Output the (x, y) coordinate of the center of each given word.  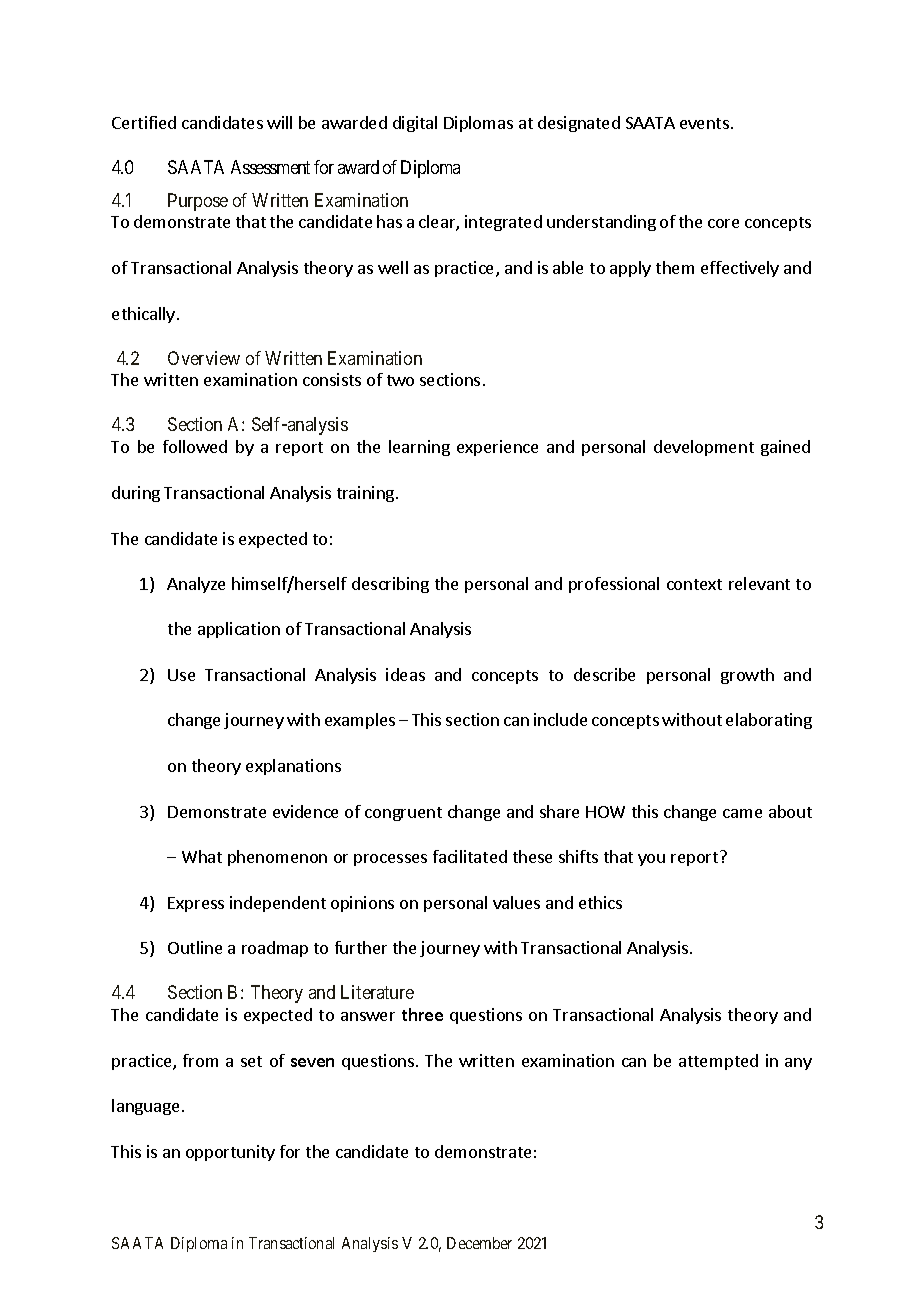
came (742, 813)
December (479, 1243)
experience (497, 448)
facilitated (470, 856)
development (704, 448)
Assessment (270, 167)
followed (195, 446)
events (704, 123)
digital (415, 124)
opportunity (230, 1153)
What (202, 856)
